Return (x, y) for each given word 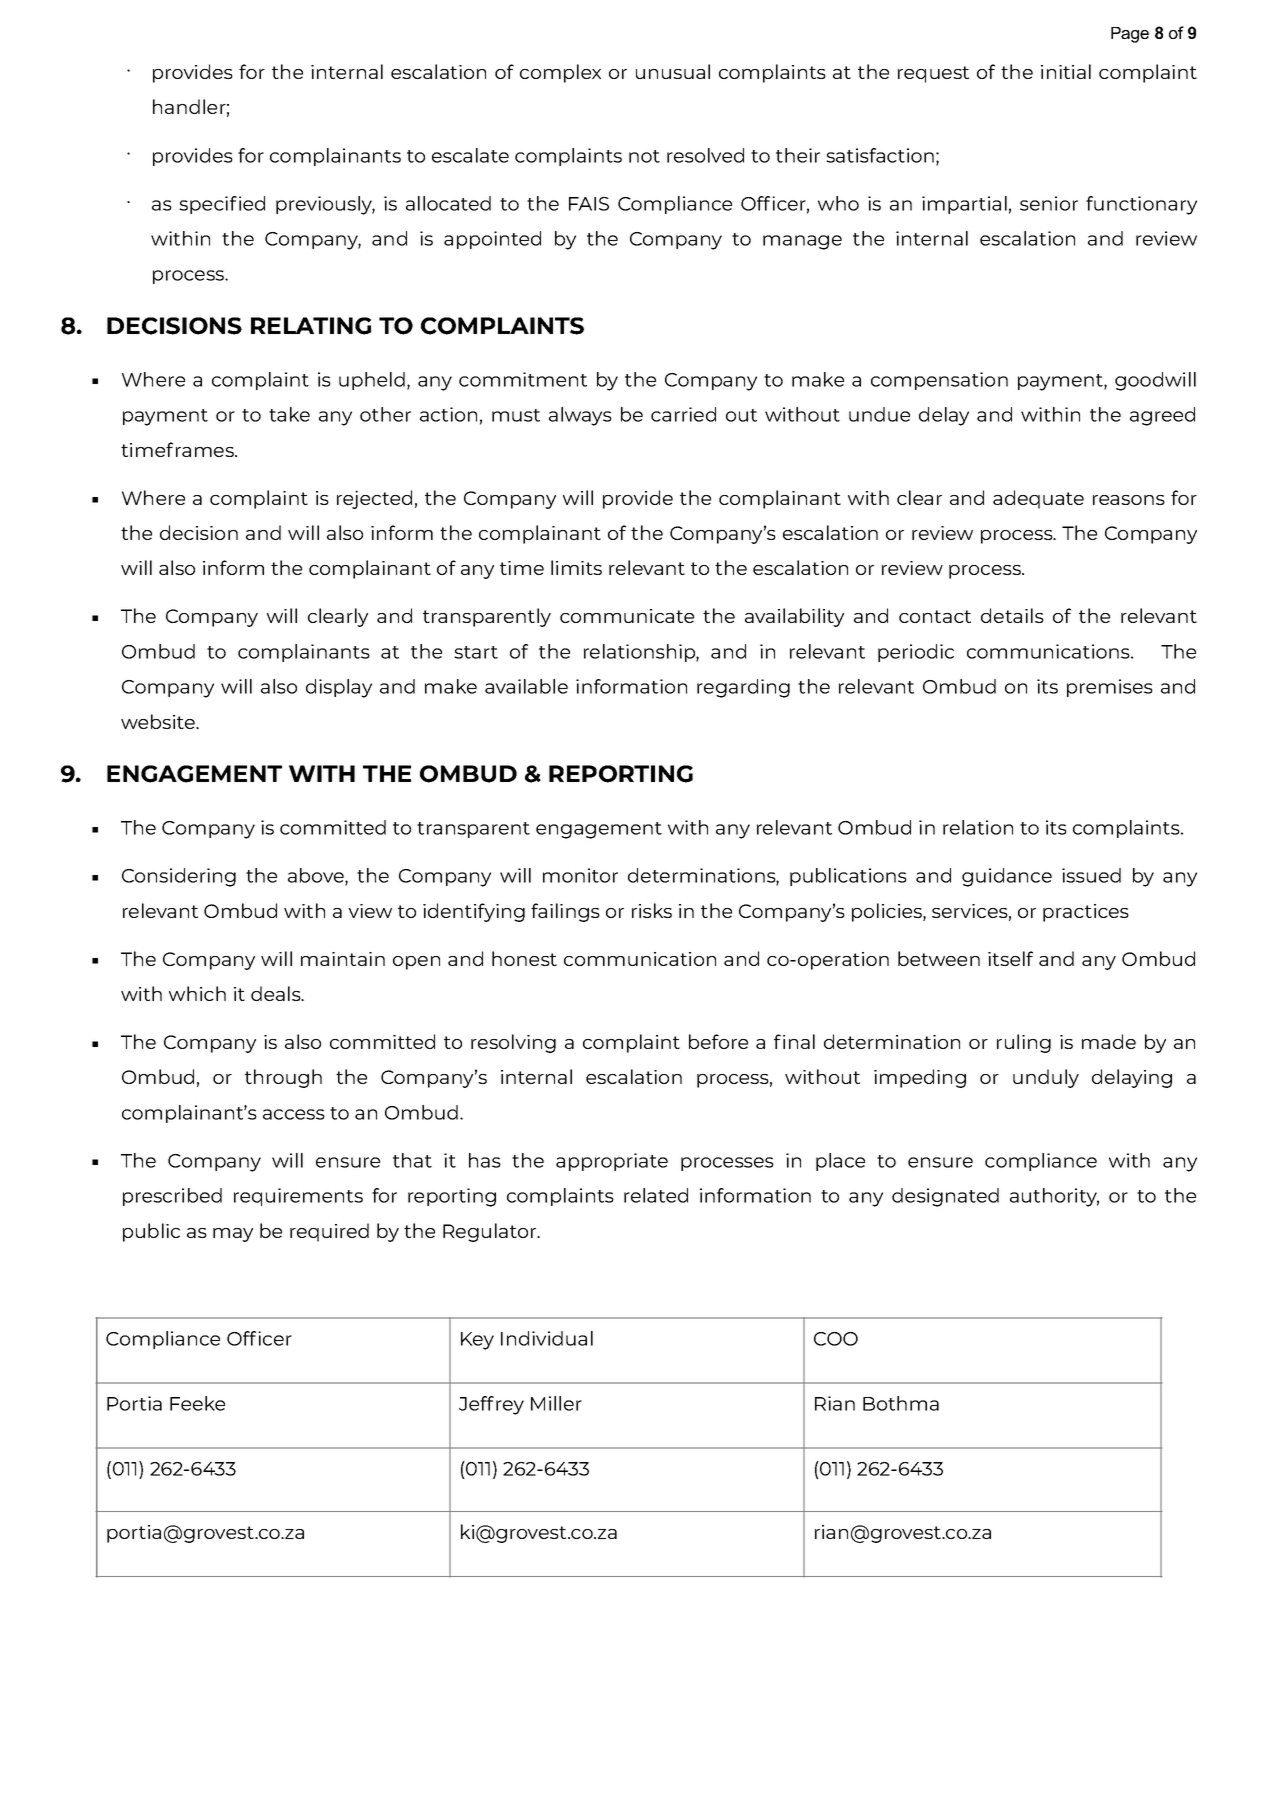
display (339, 688)
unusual (673, 71)
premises (1110, 688)
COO (836, 1339)
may (233, 1235)
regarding (743, 688)
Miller (556, 1403)
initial (1066, 71)
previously (325, 205)
